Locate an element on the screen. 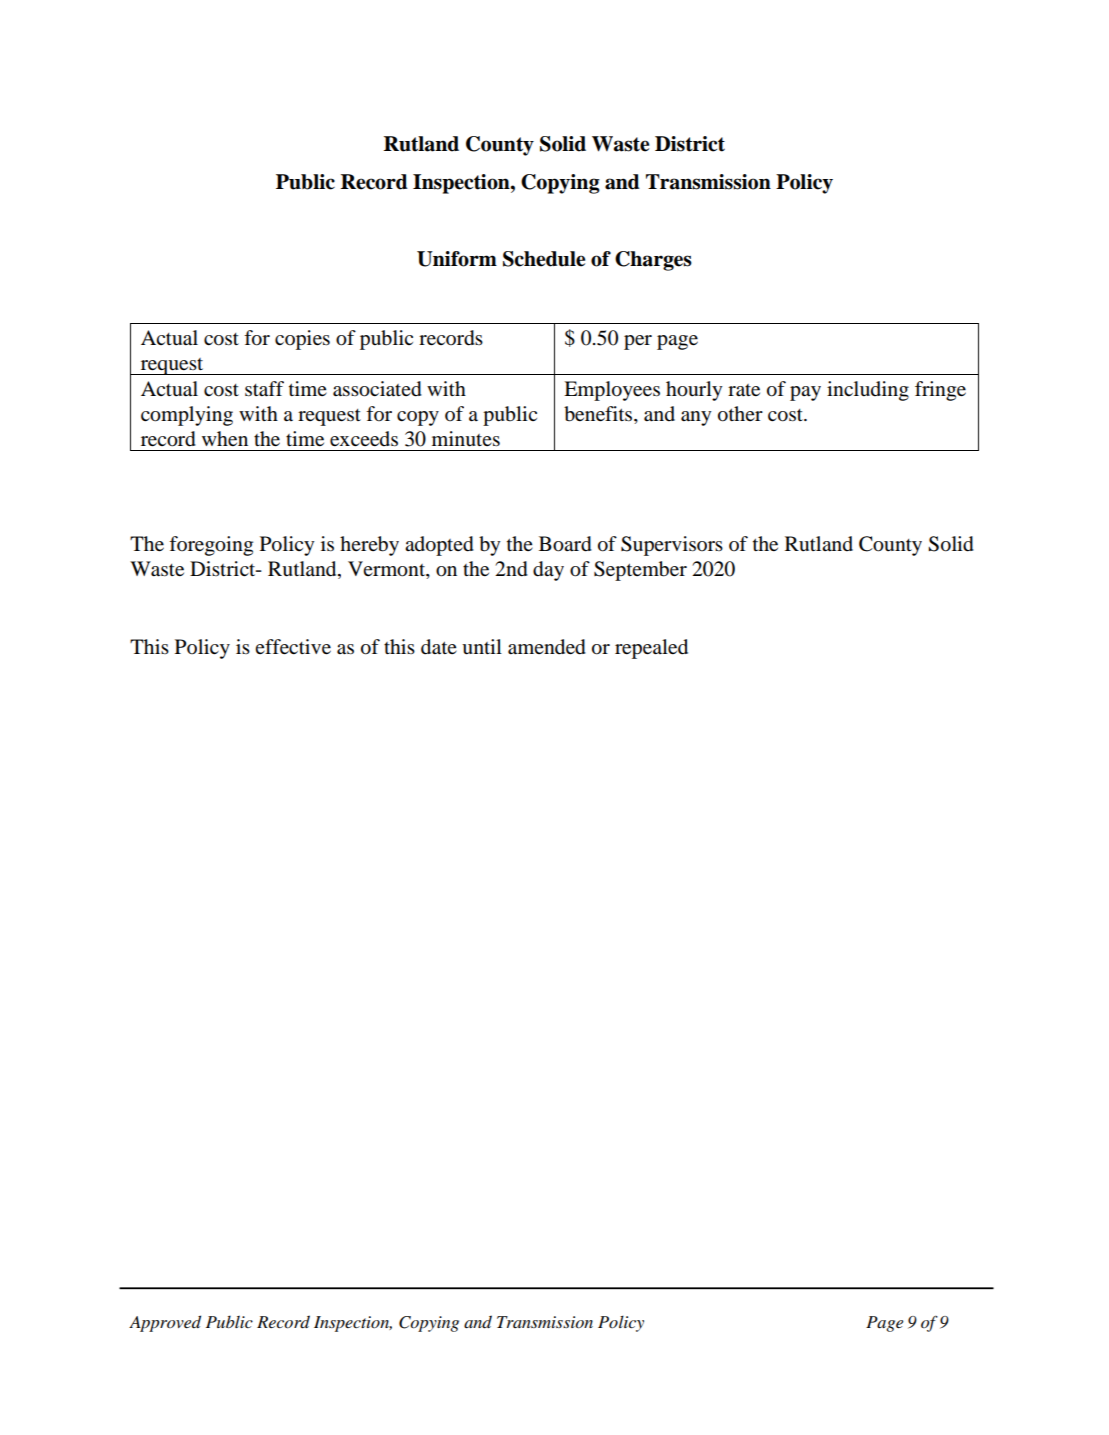  repealed is located at coordinates (651, 649).
